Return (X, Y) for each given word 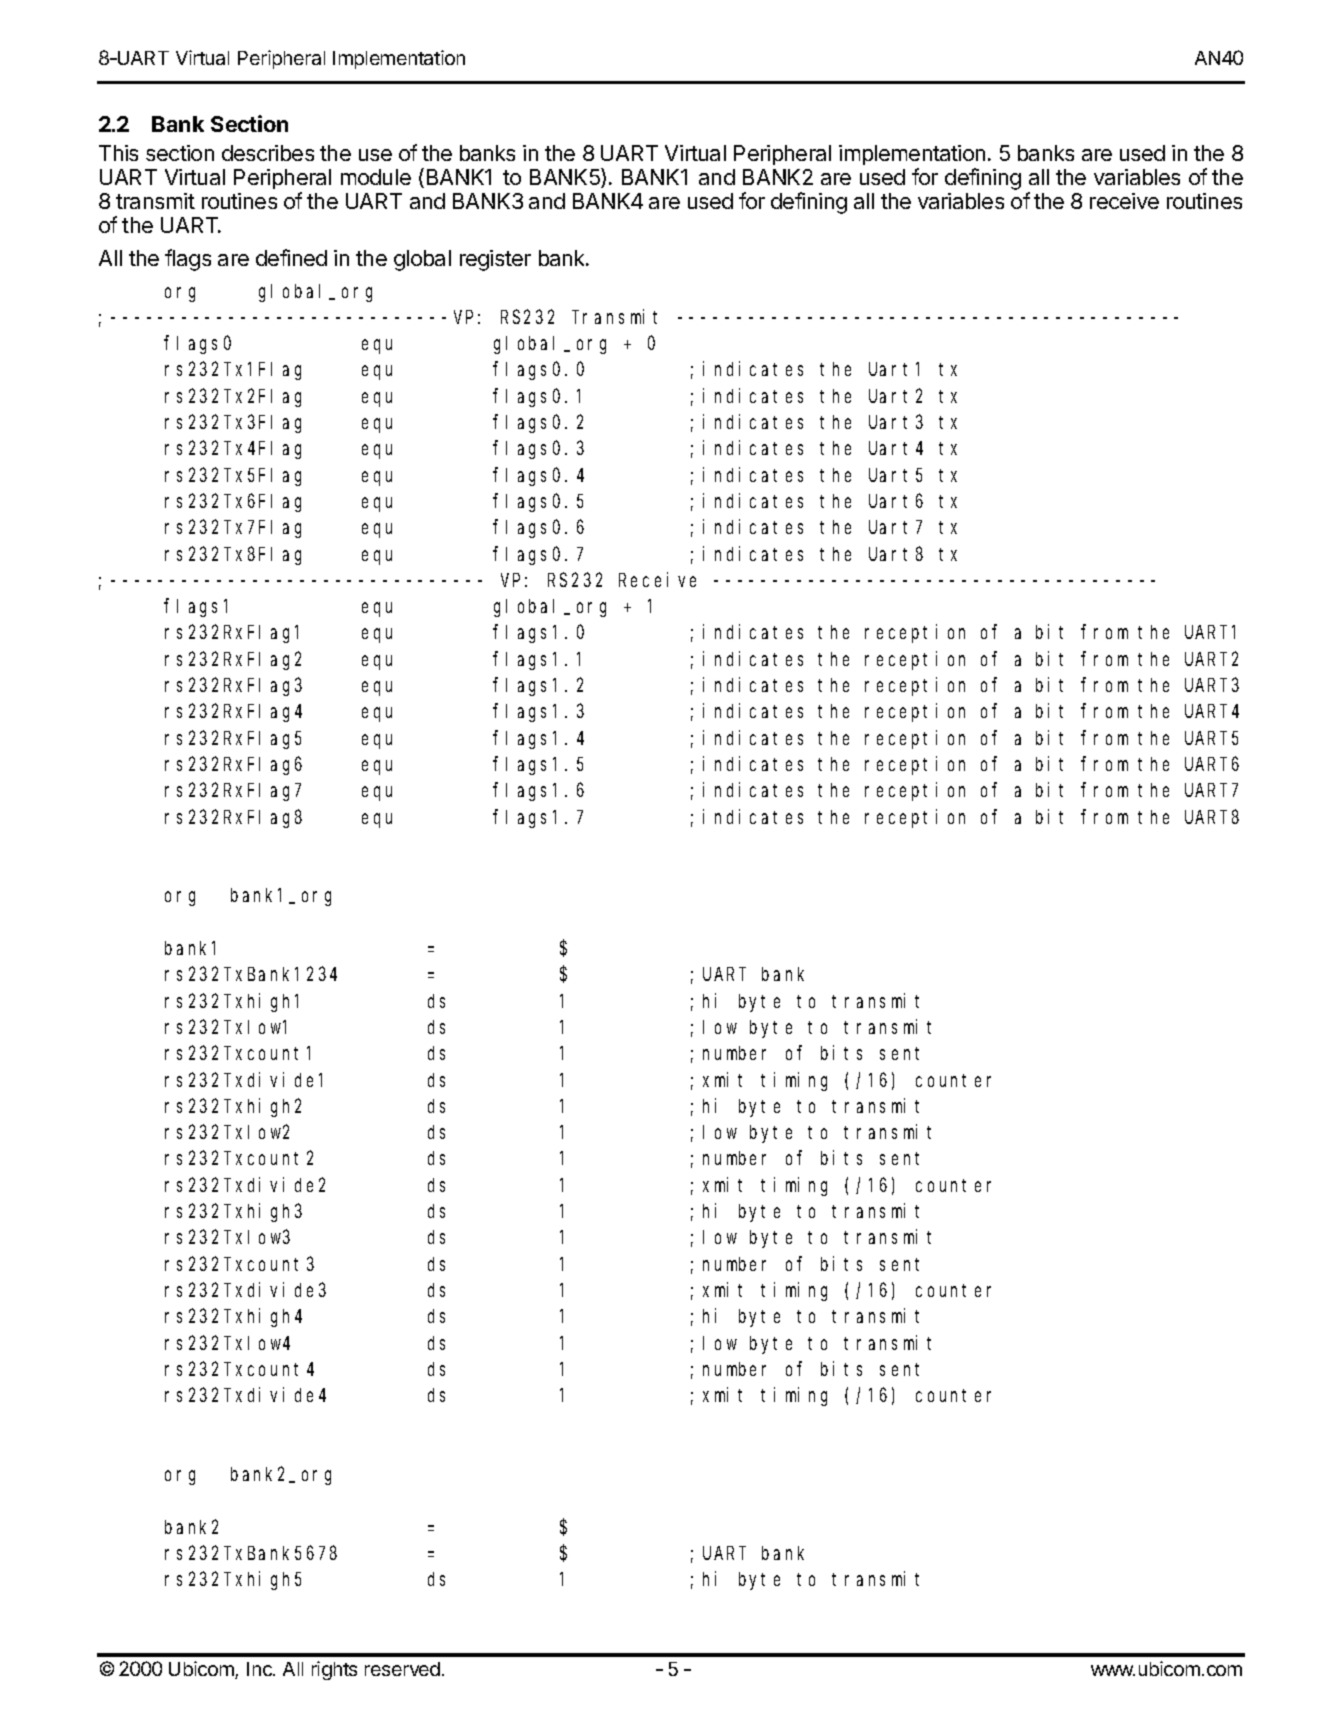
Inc (260, 1669)
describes (268, 153)
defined (291, 257)
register (495, 260)
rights (334, 1670)
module (376, 177)
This (118, 153)
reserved (402, 1669)
